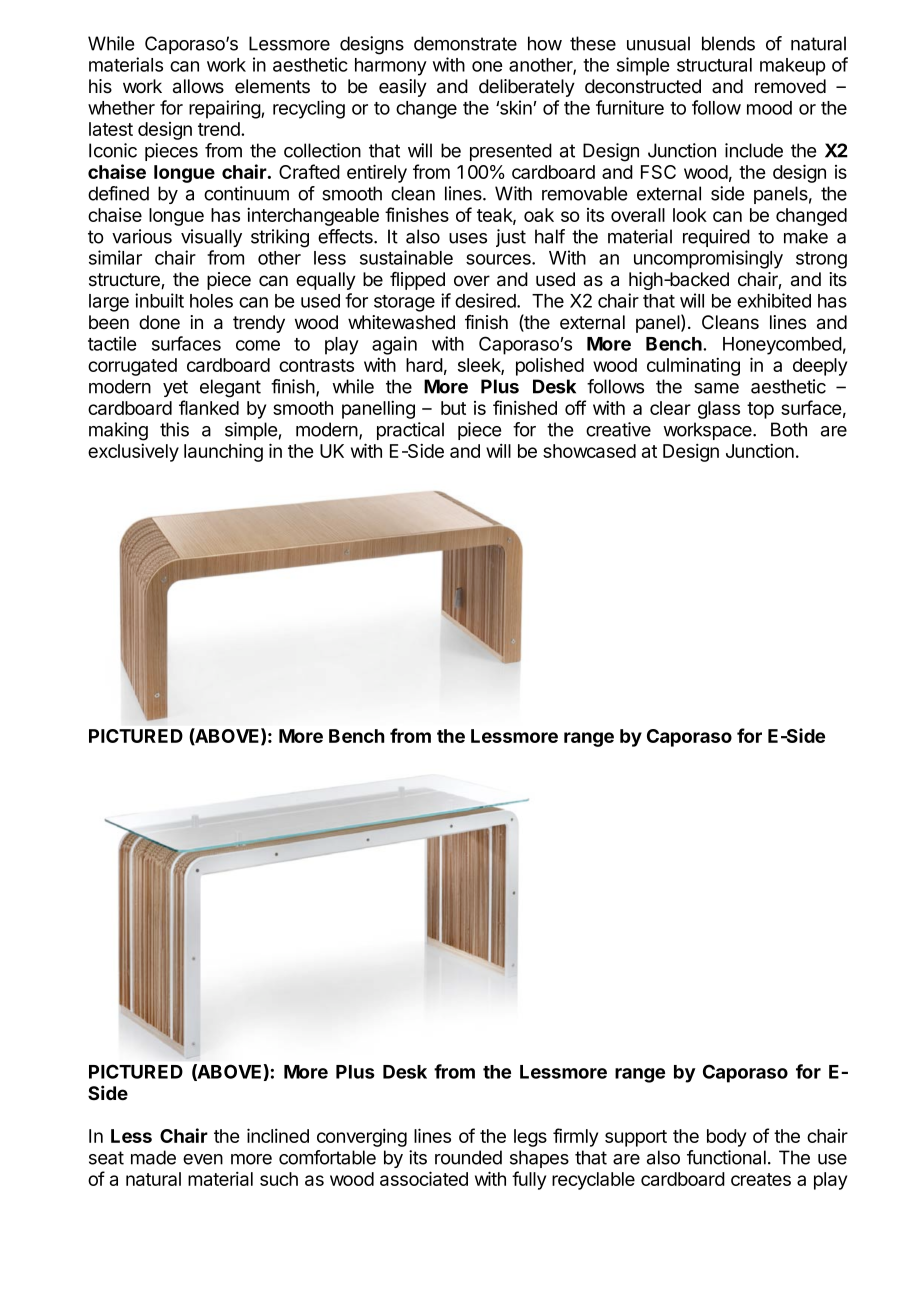 The height and width of the screenshot is (1309, 924). What do you see at coordinates (726, 1157) in the screenshot?
I see `functional` at bounding box center [726, 1157].
